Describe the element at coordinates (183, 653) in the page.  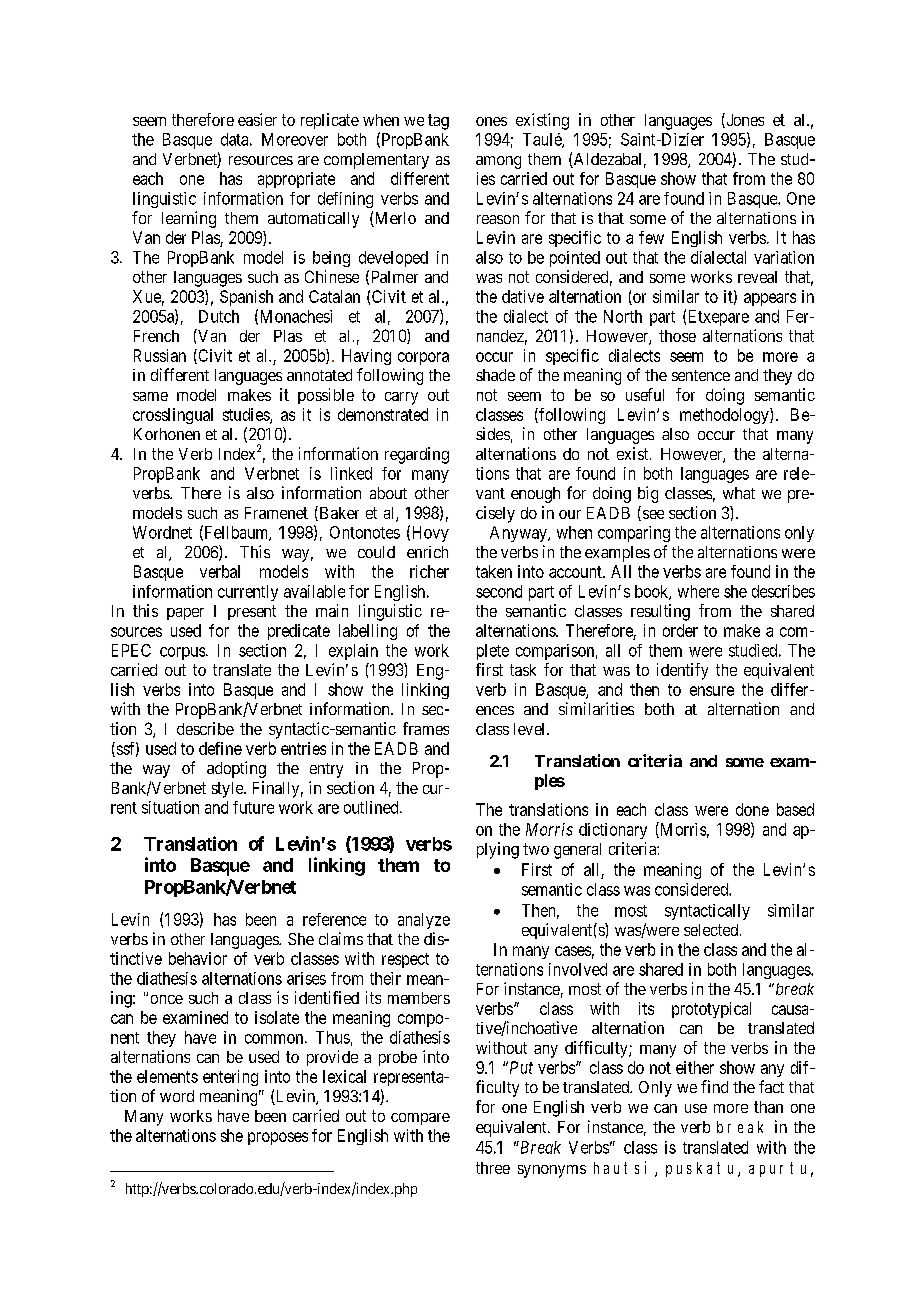
I see `corpus` at that location.
